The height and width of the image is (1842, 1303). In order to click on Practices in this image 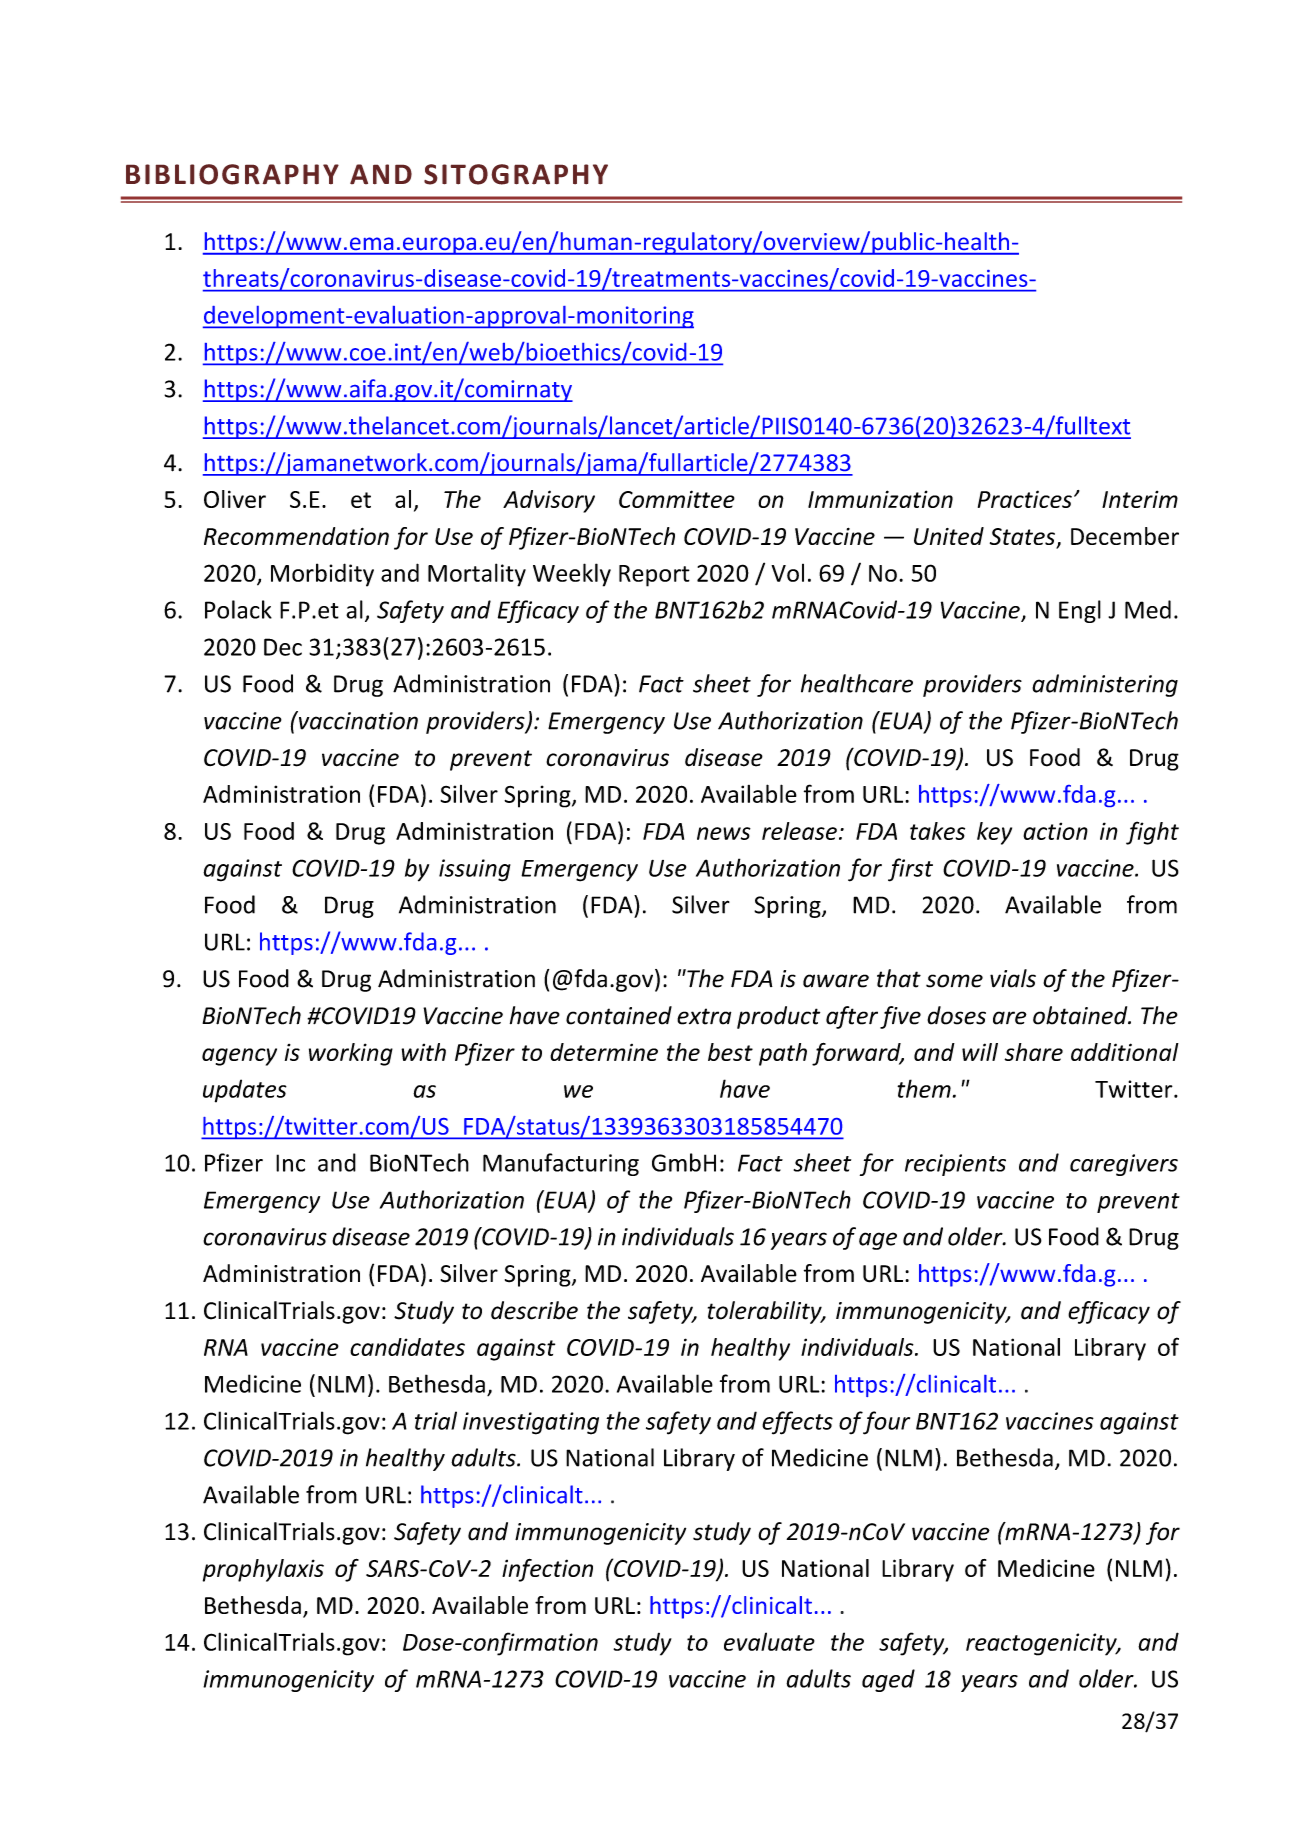, I will do `click(1025, 499)`.
